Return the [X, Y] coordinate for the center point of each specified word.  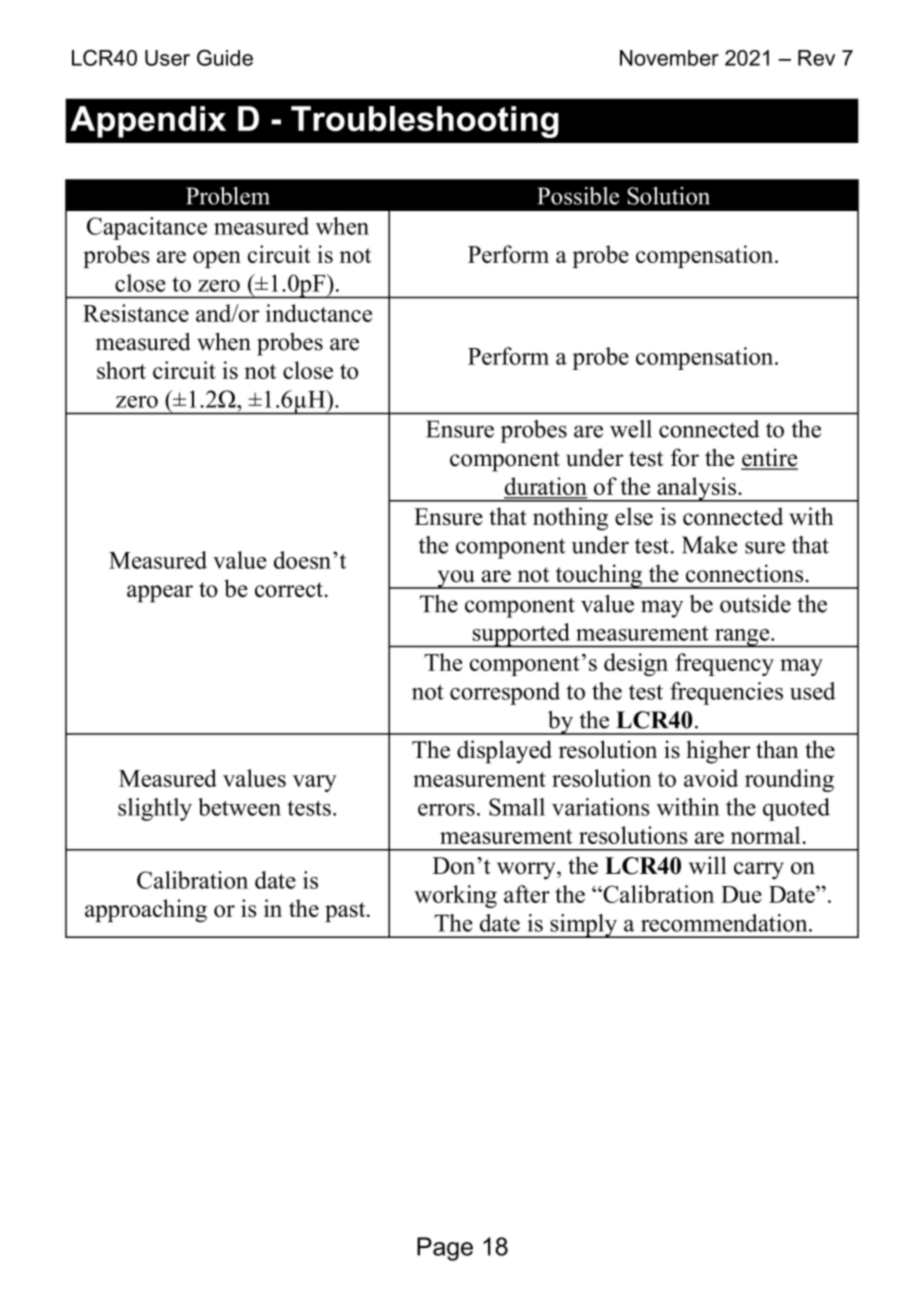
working [455, 896]
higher [718, 752]
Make [709, 545]
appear [160, 594]
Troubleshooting [425, 122]
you [456, 579]
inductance [319, 313]
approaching [146, 910]
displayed [504, 752]
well [631, 429]
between [239, 807]
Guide [225, 57]
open [217, 259]
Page [445, 1249]
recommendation [725, 923]
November [669, 58]
